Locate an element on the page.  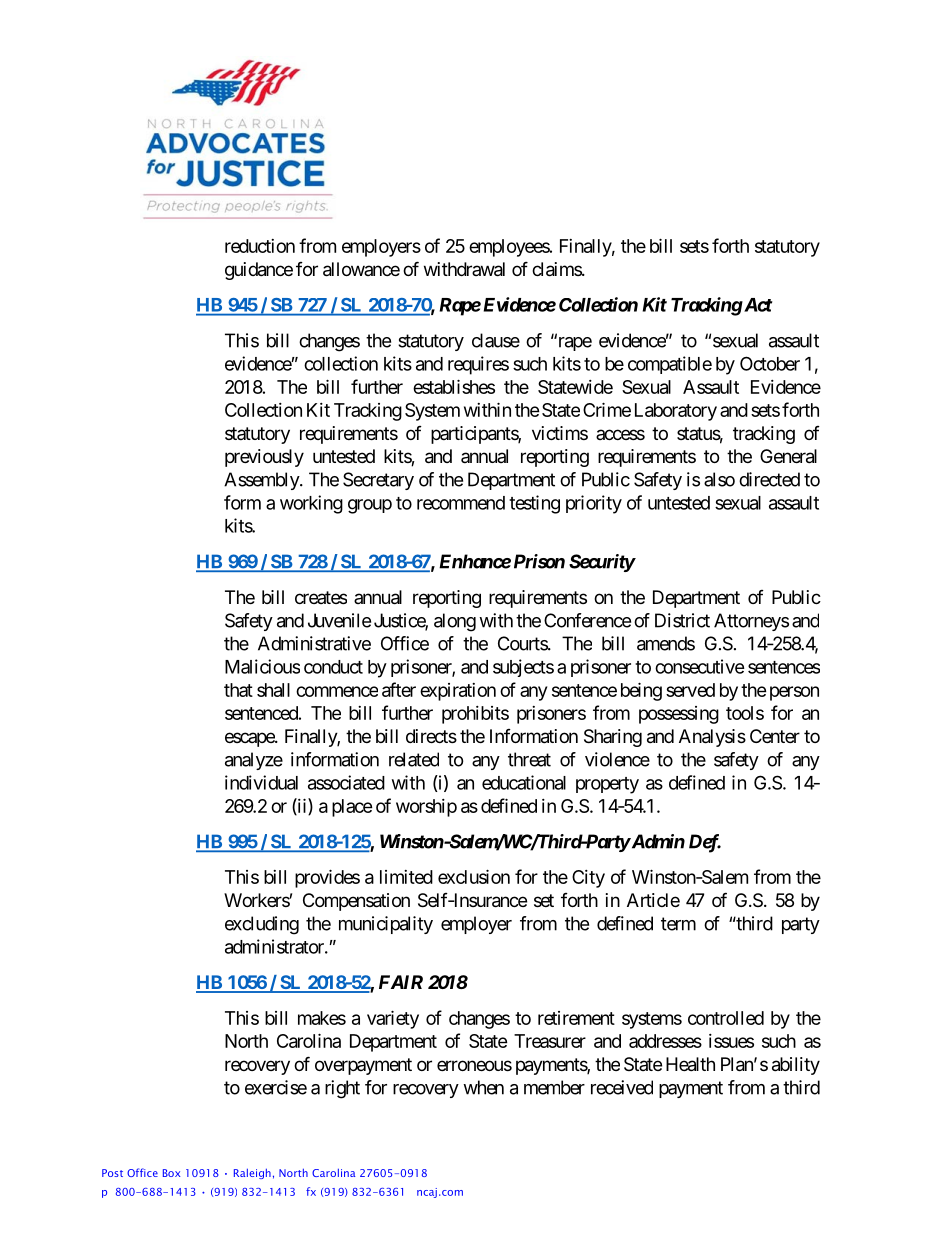
served is located at coordinates (690, 690).
